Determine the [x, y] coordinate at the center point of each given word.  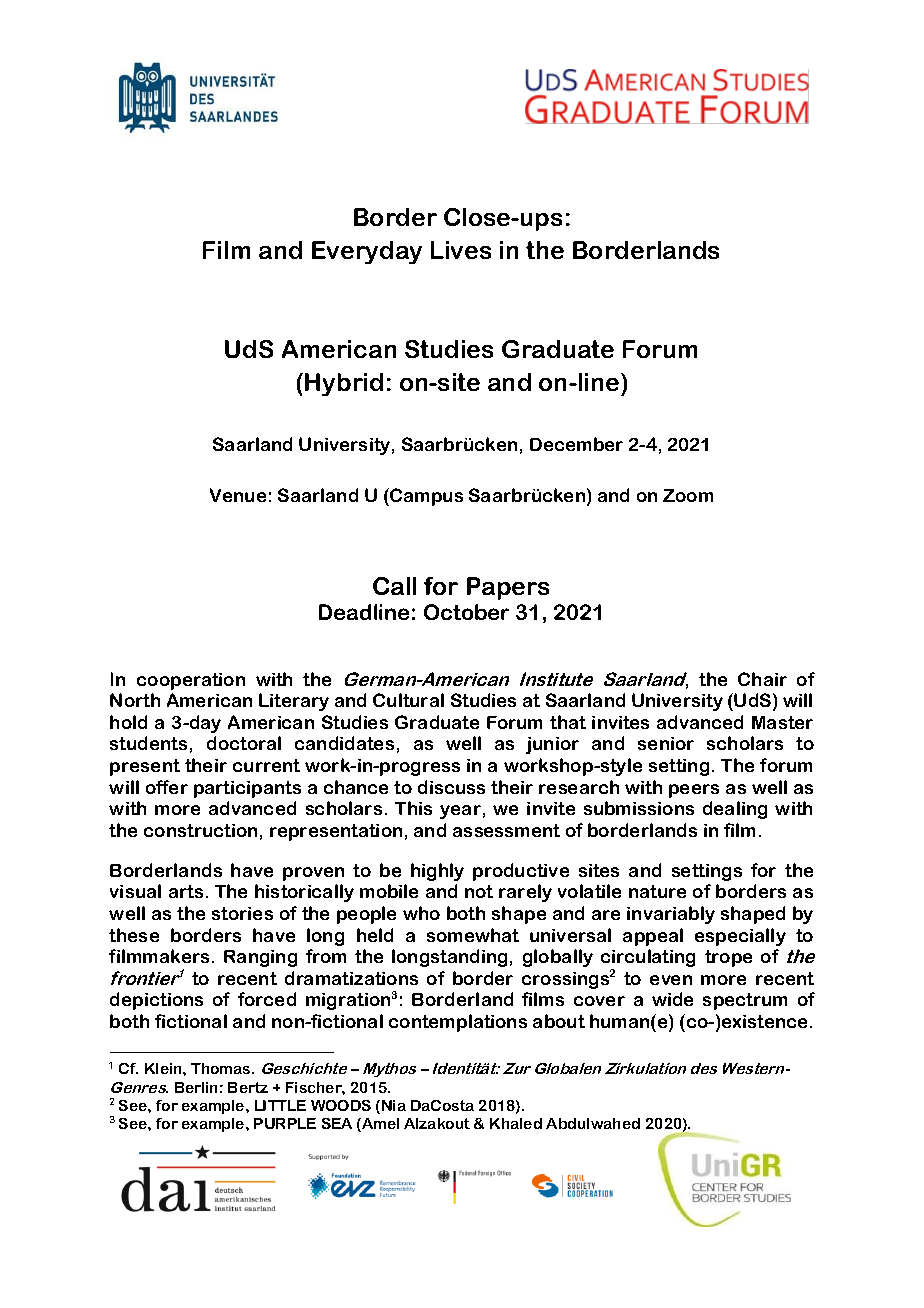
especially [740, 937]
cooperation [191, 681]
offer [167, 787]
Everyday [367, 252]
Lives [461, 250]
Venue [238, 495]
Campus [425, 497]
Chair [762, 679]
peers [694, 791]
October [466, 612]
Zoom [688, 495]
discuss [451, 787]
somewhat [473, 935]
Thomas [222, 1068]
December [576, 444]
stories [242, 913]
